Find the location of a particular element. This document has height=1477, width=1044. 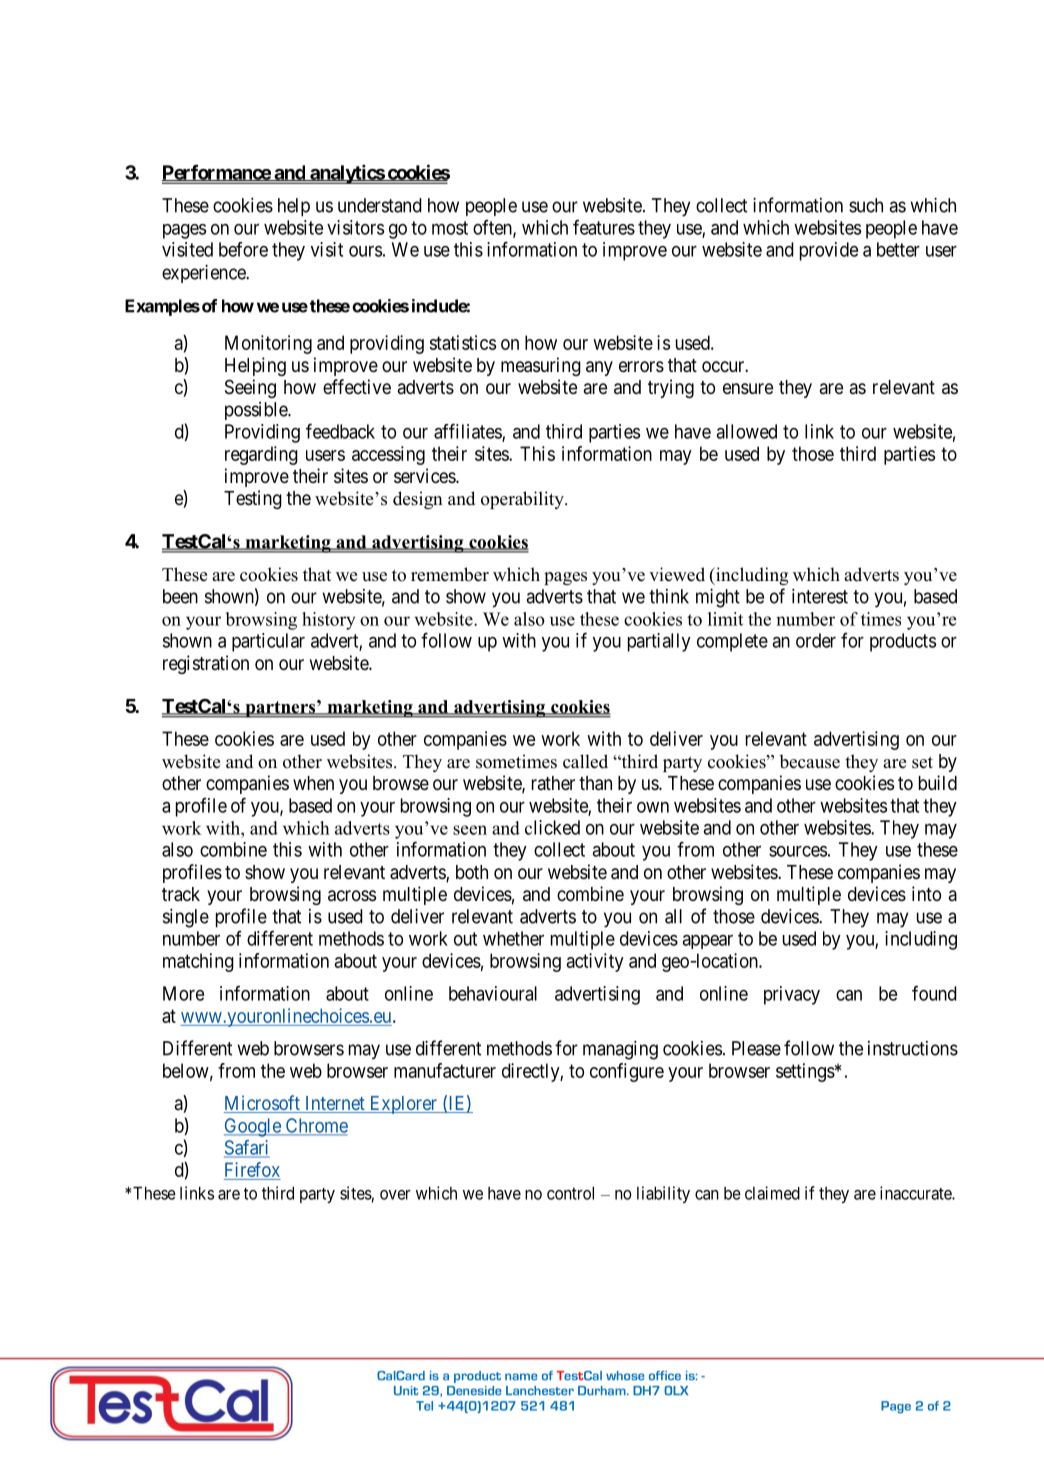

name is located at coordinates (521, 1376).
